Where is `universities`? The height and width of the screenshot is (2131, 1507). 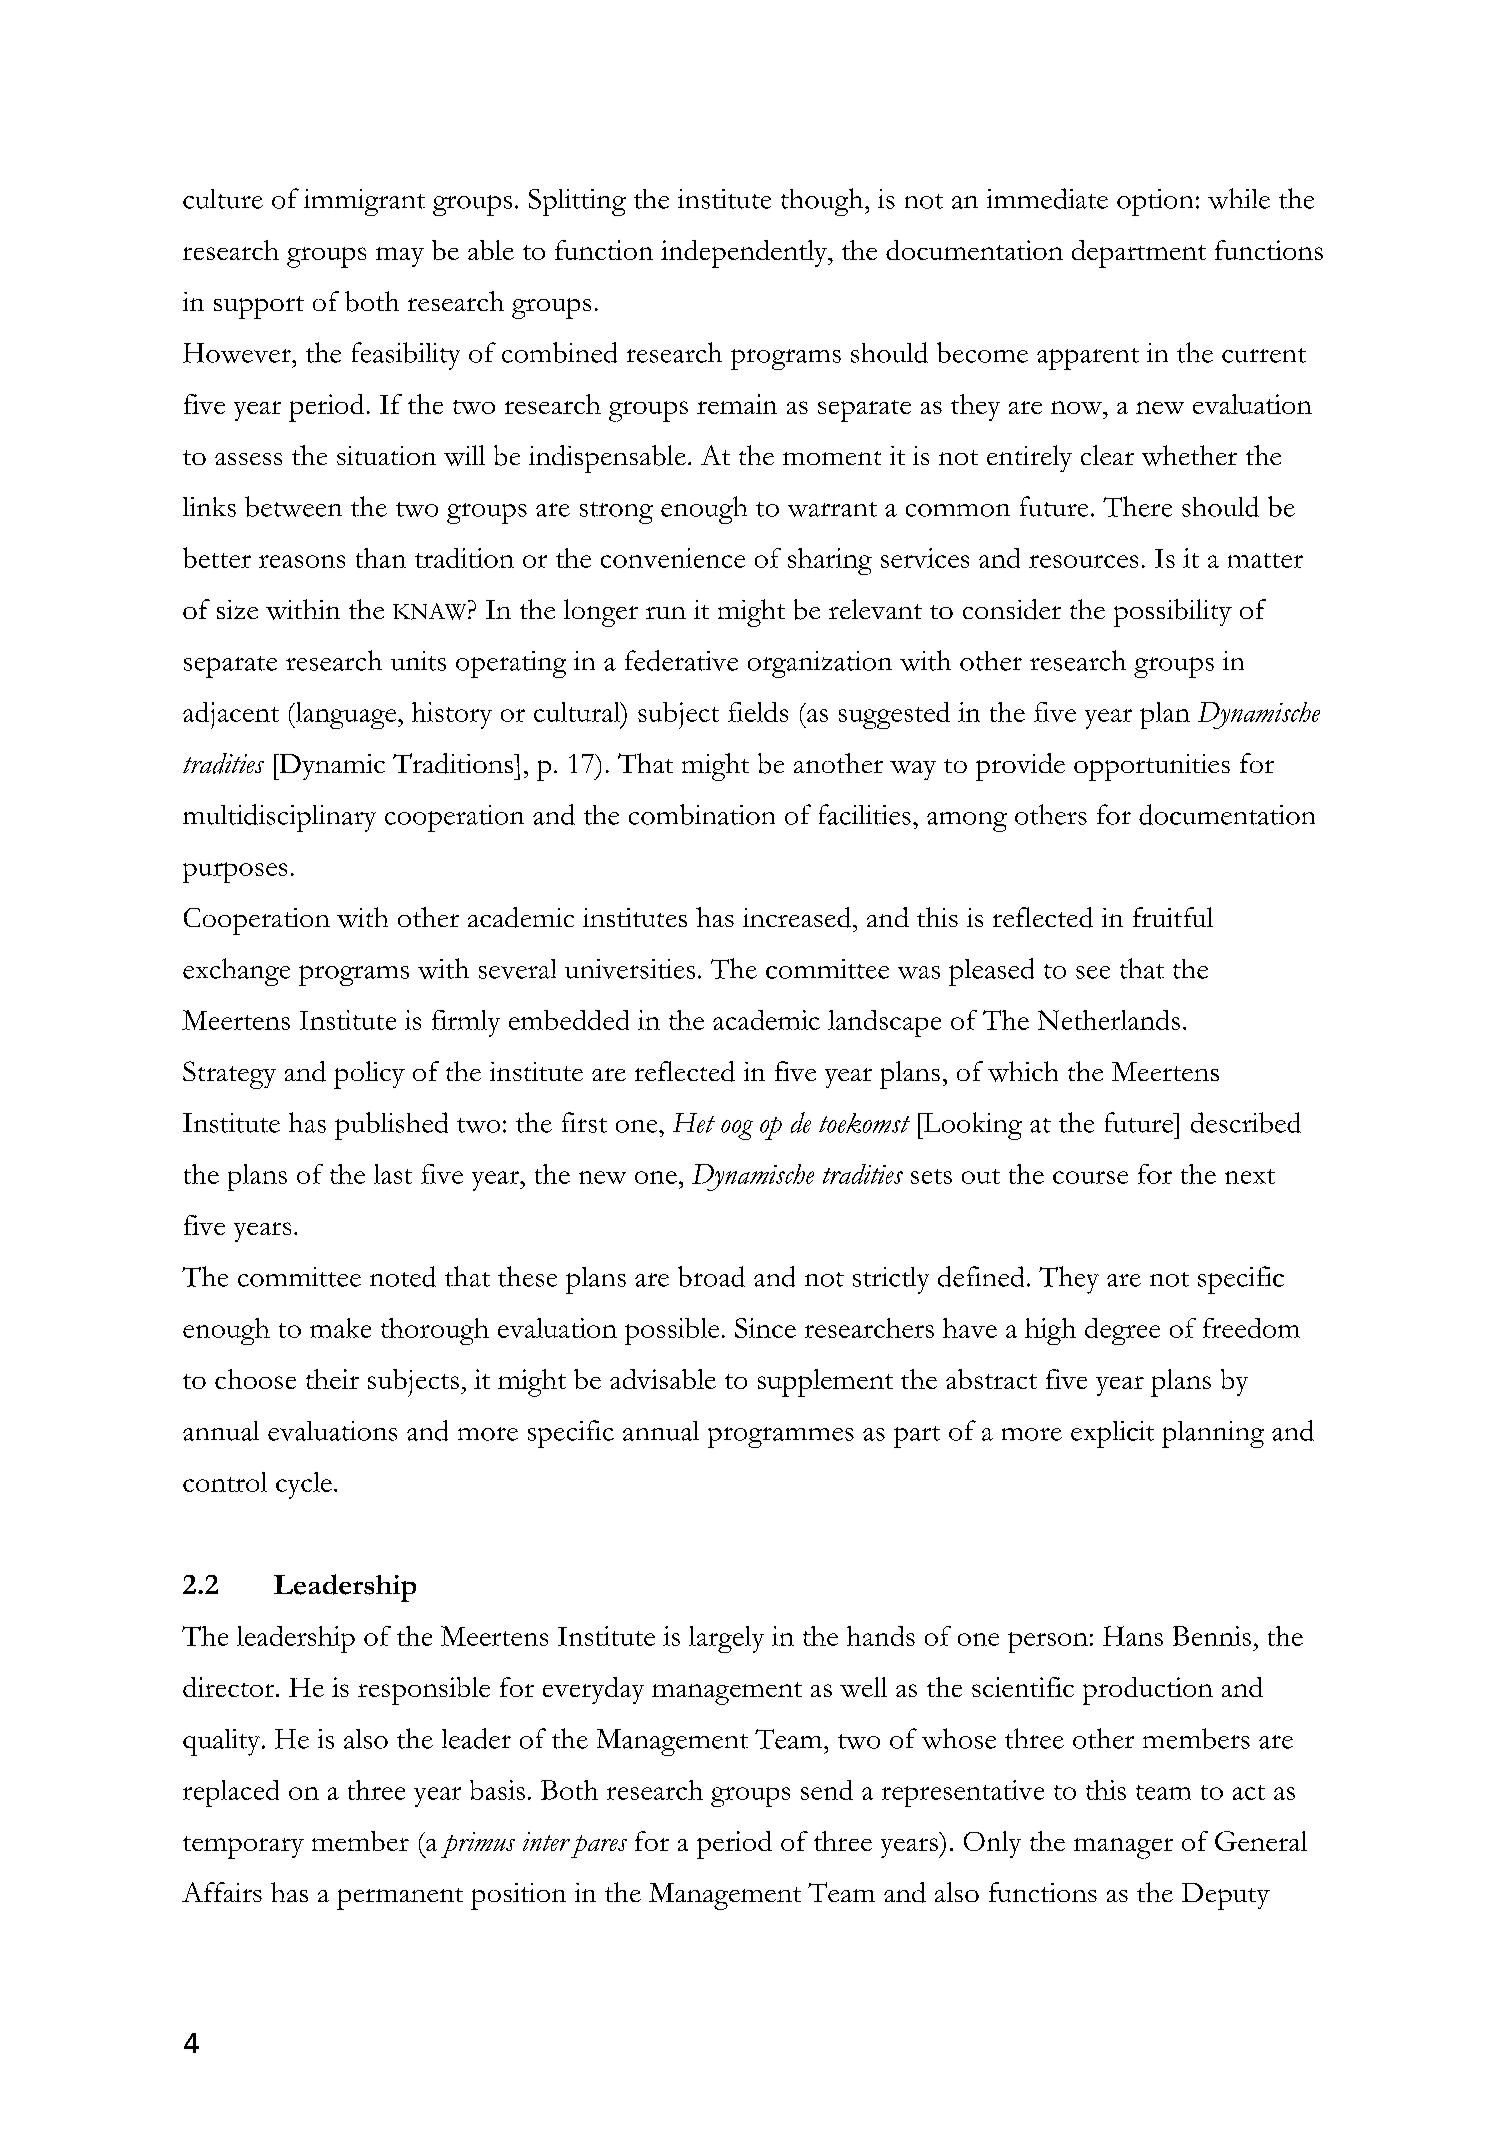
universities is located at coordinates (630, 969).
